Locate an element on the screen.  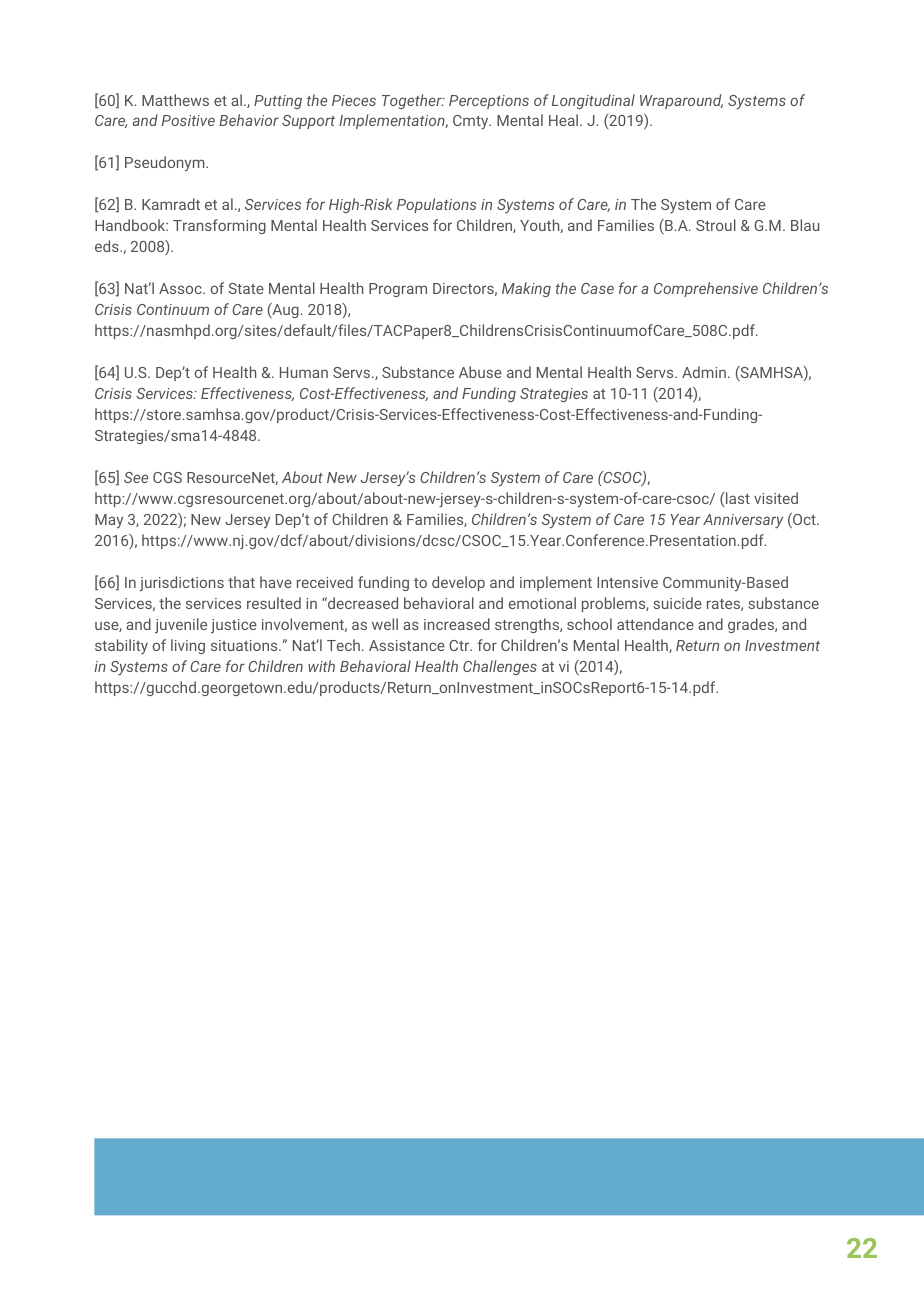
Positive is located at coordinates (188, 120).
